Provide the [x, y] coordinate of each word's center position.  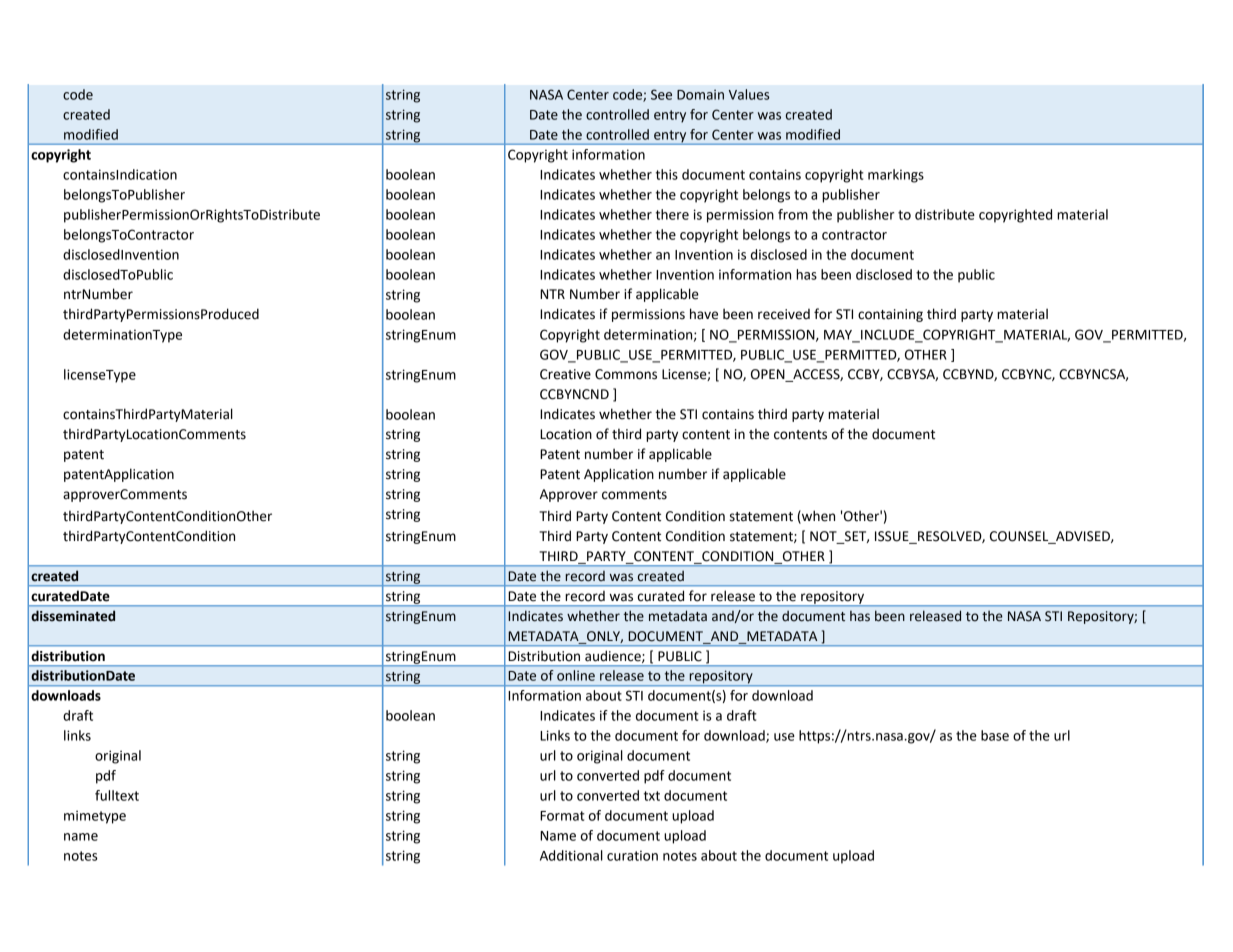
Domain [700, 94]
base [995, 735]
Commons [626, 374]
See [661, 94]
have [704, 314]
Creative [565, 374]
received [784, 314]
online [576, 675]
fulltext [117, 795]
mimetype [95, 817]
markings [896, 176]
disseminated [73, 616]
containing [890, 315]
